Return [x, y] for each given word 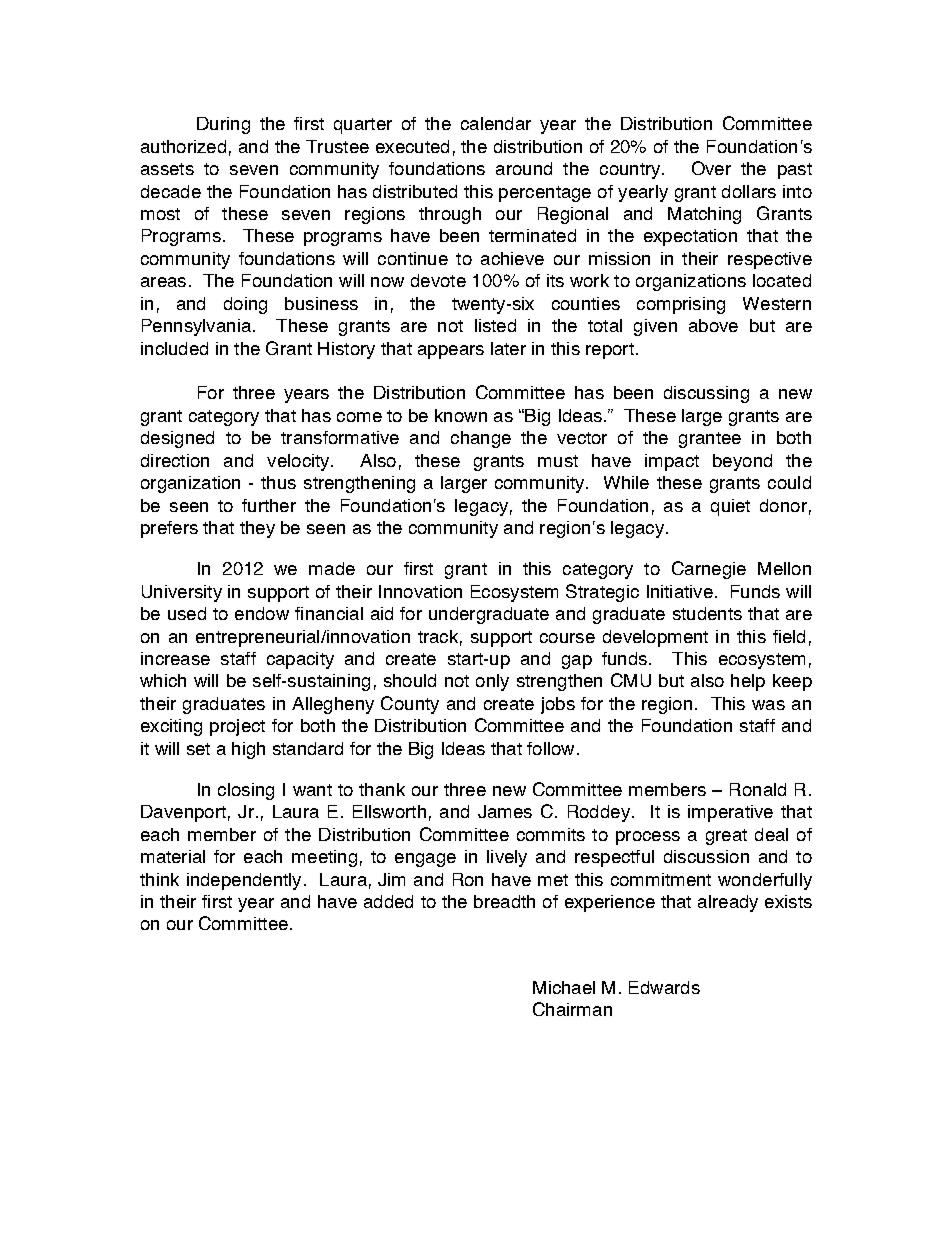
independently [244, 881]
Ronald [758, 789]
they [257, 529]
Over [711, 168]
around [524, 168]
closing [246, 791]
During [223, 125]
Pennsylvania [196, 327]
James [505, 811]
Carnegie [709, 570]
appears [451, 352]
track [438, 636]
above [713, 325]
